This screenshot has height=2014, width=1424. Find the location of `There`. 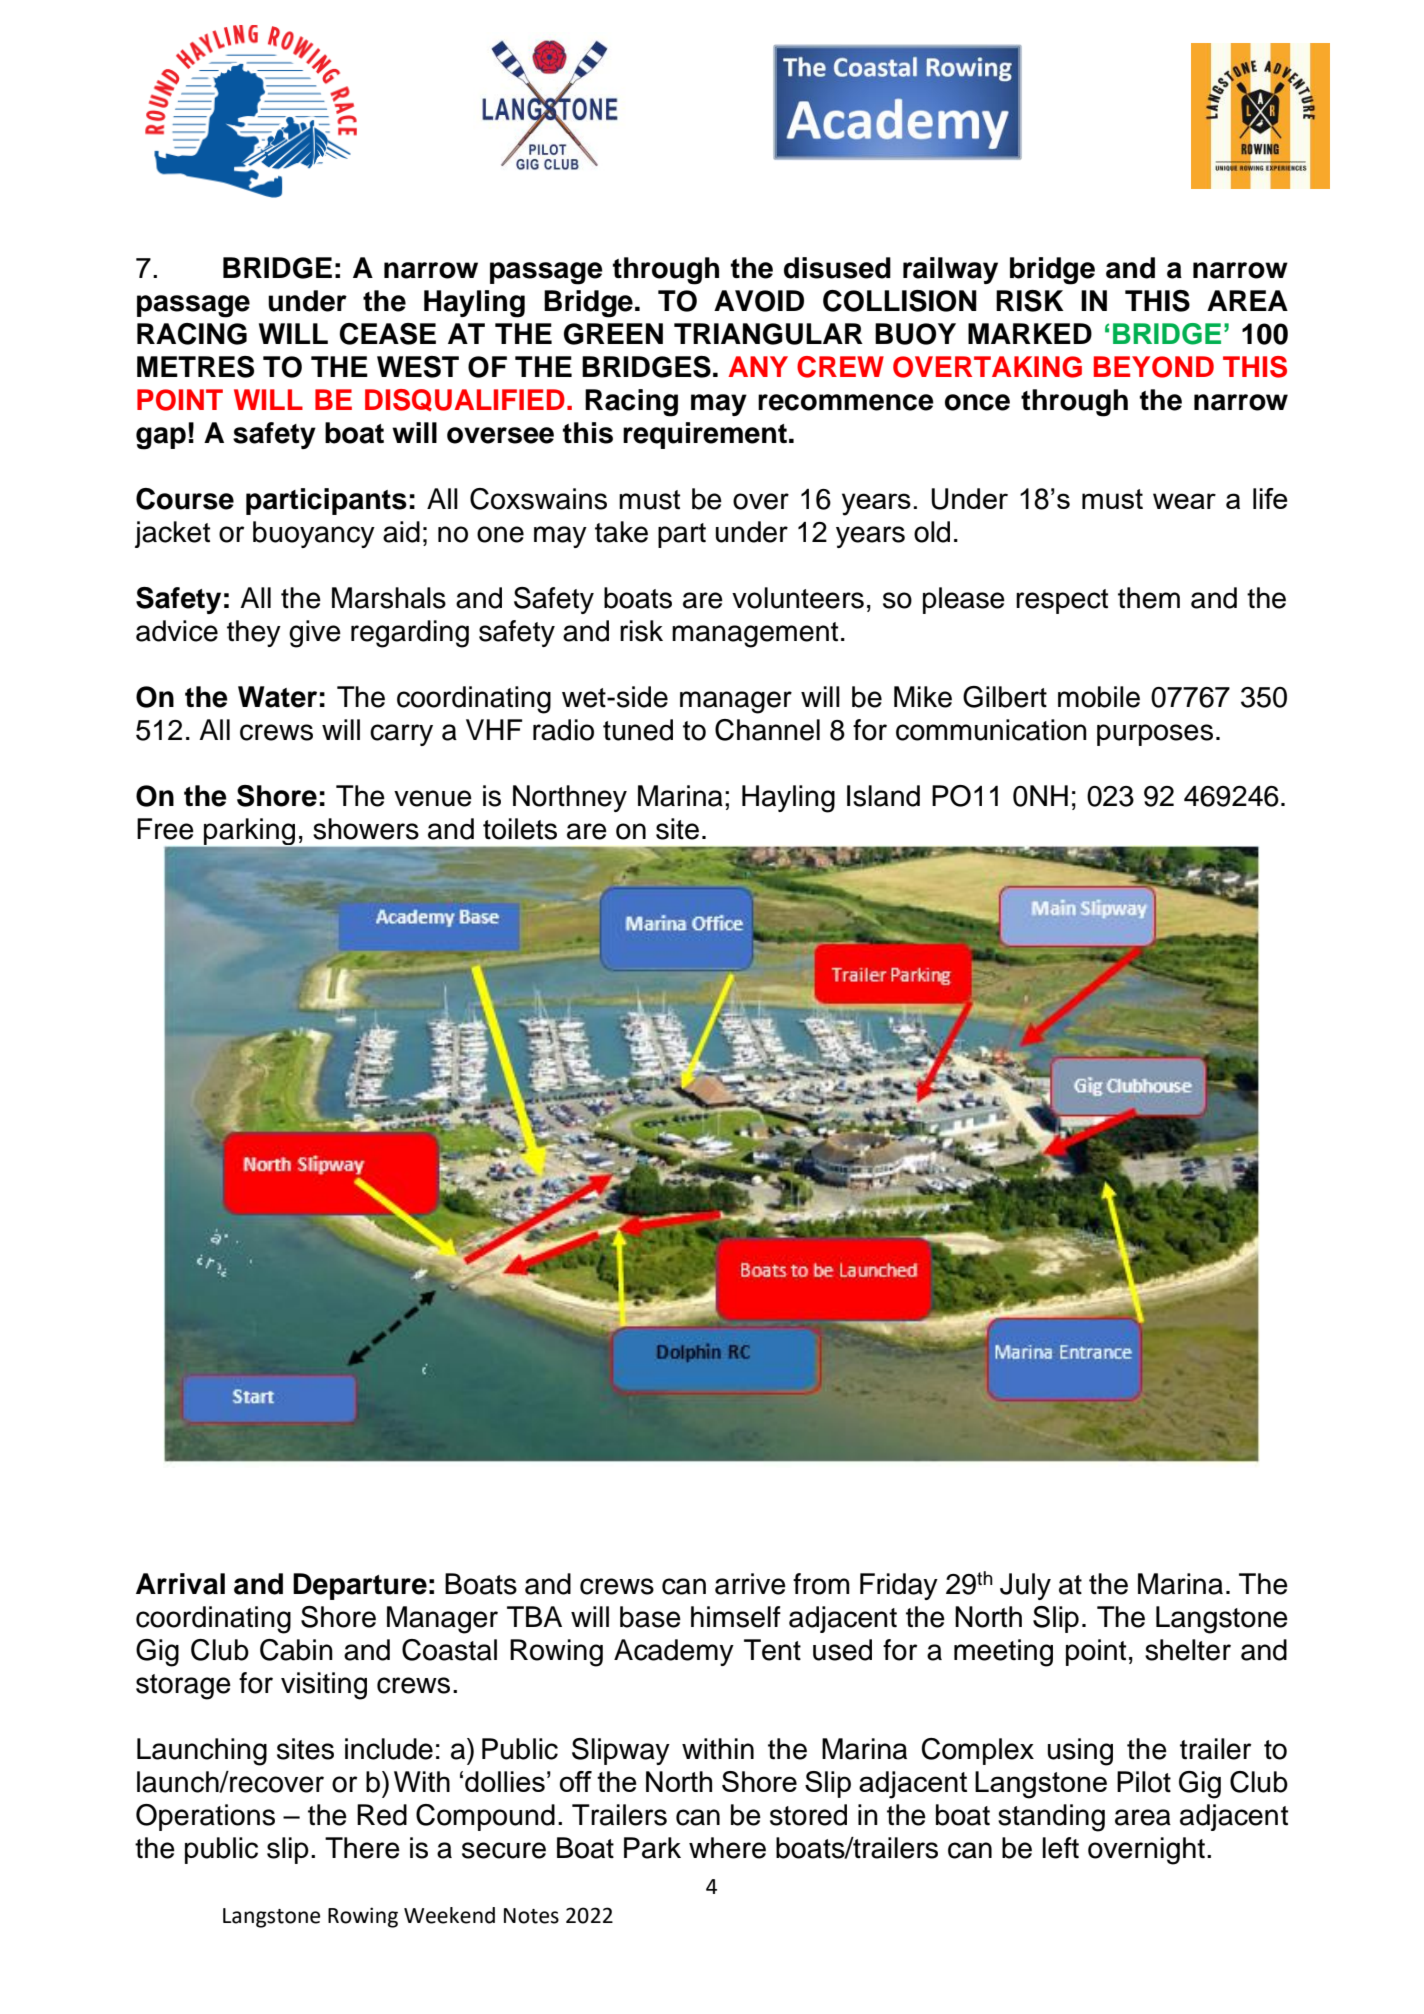

There is located at coordinates (362, 1848).
